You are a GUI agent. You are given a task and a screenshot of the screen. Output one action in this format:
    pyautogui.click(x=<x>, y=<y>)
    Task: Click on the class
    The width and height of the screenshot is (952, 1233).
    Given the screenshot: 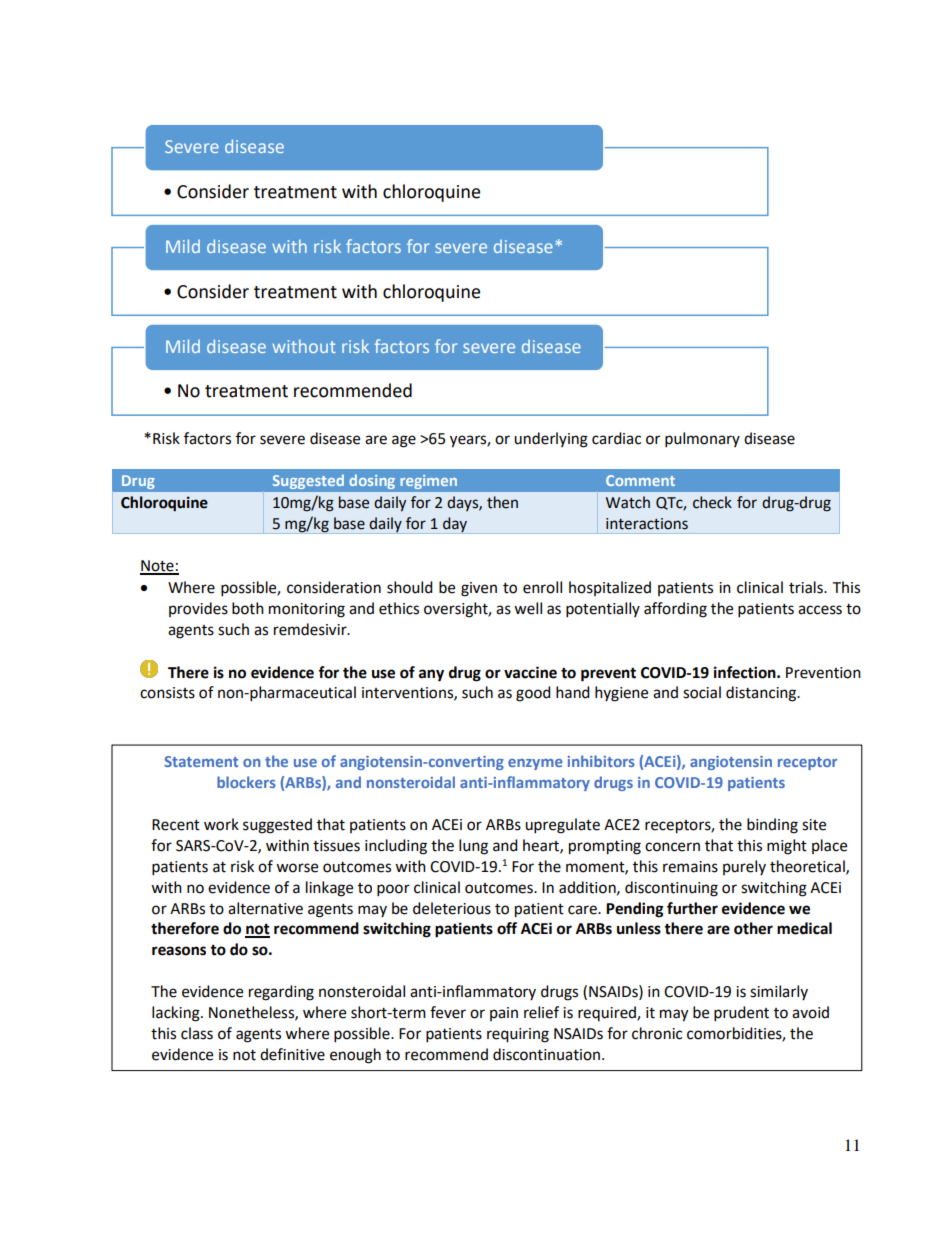 What is the action you would take?
    pyautogui.click(x=197, y=1033)
